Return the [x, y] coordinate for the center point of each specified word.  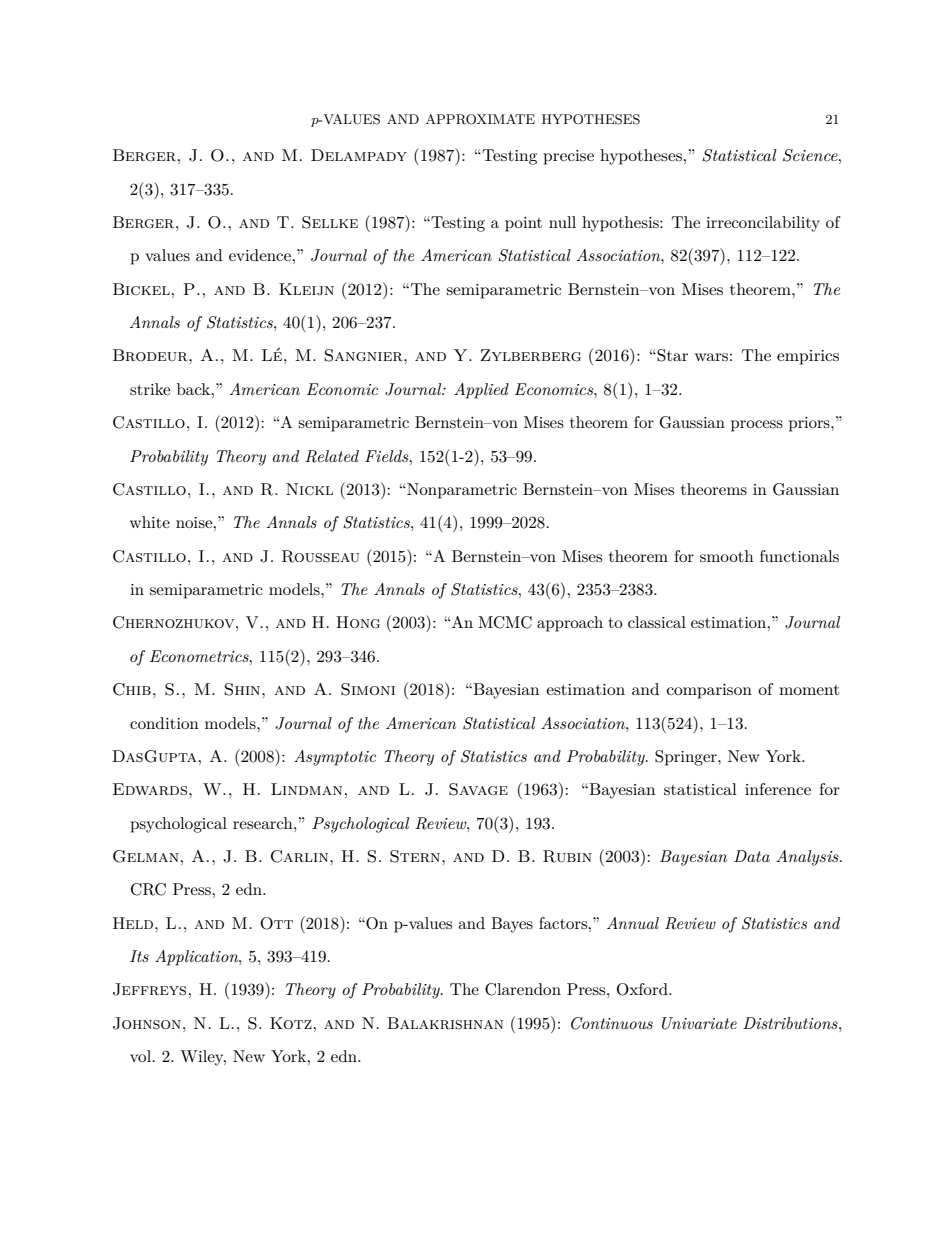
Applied [481, 391]
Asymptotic [335, 758]
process [757, 426]
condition [164, 723]
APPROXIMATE [480, 119]
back [195, 389]
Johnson [147, 1023]
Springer [687, 758]
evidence [261, 255]
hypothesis [621, 224]
